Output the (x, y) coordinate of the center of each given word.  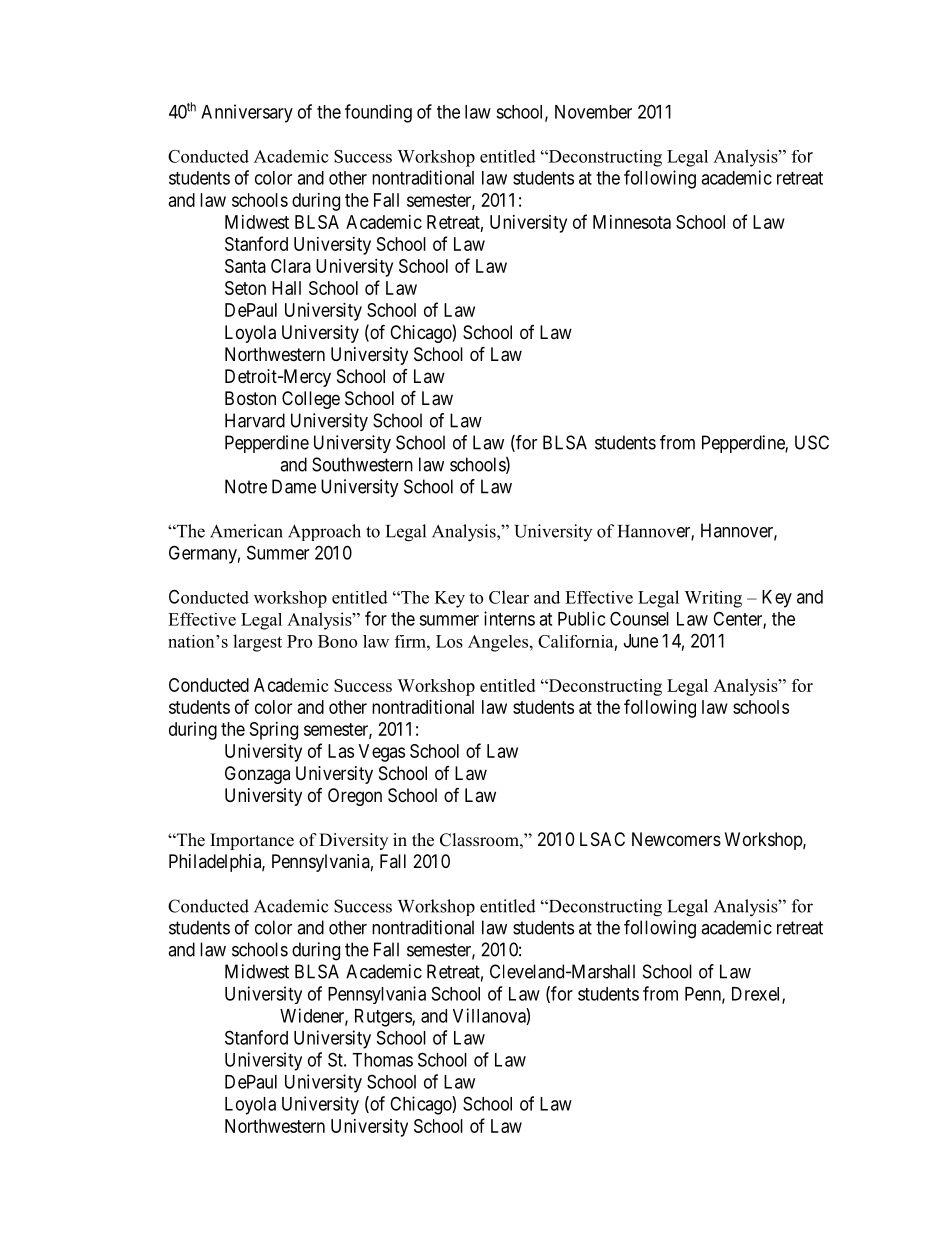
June (641, 641)
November (593, 112)
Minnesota (632, 222)
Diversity (353, 841)
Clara (291, 266)
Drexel (757, 995)
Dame (294, 486)
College (311, 400)
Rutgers (384, 1018)
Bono (337, 641)
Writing (713, 599)
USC (812, 442)
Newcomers (676, 839)
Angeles (498, 643)
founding (378, 113)
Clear (509, 597)
